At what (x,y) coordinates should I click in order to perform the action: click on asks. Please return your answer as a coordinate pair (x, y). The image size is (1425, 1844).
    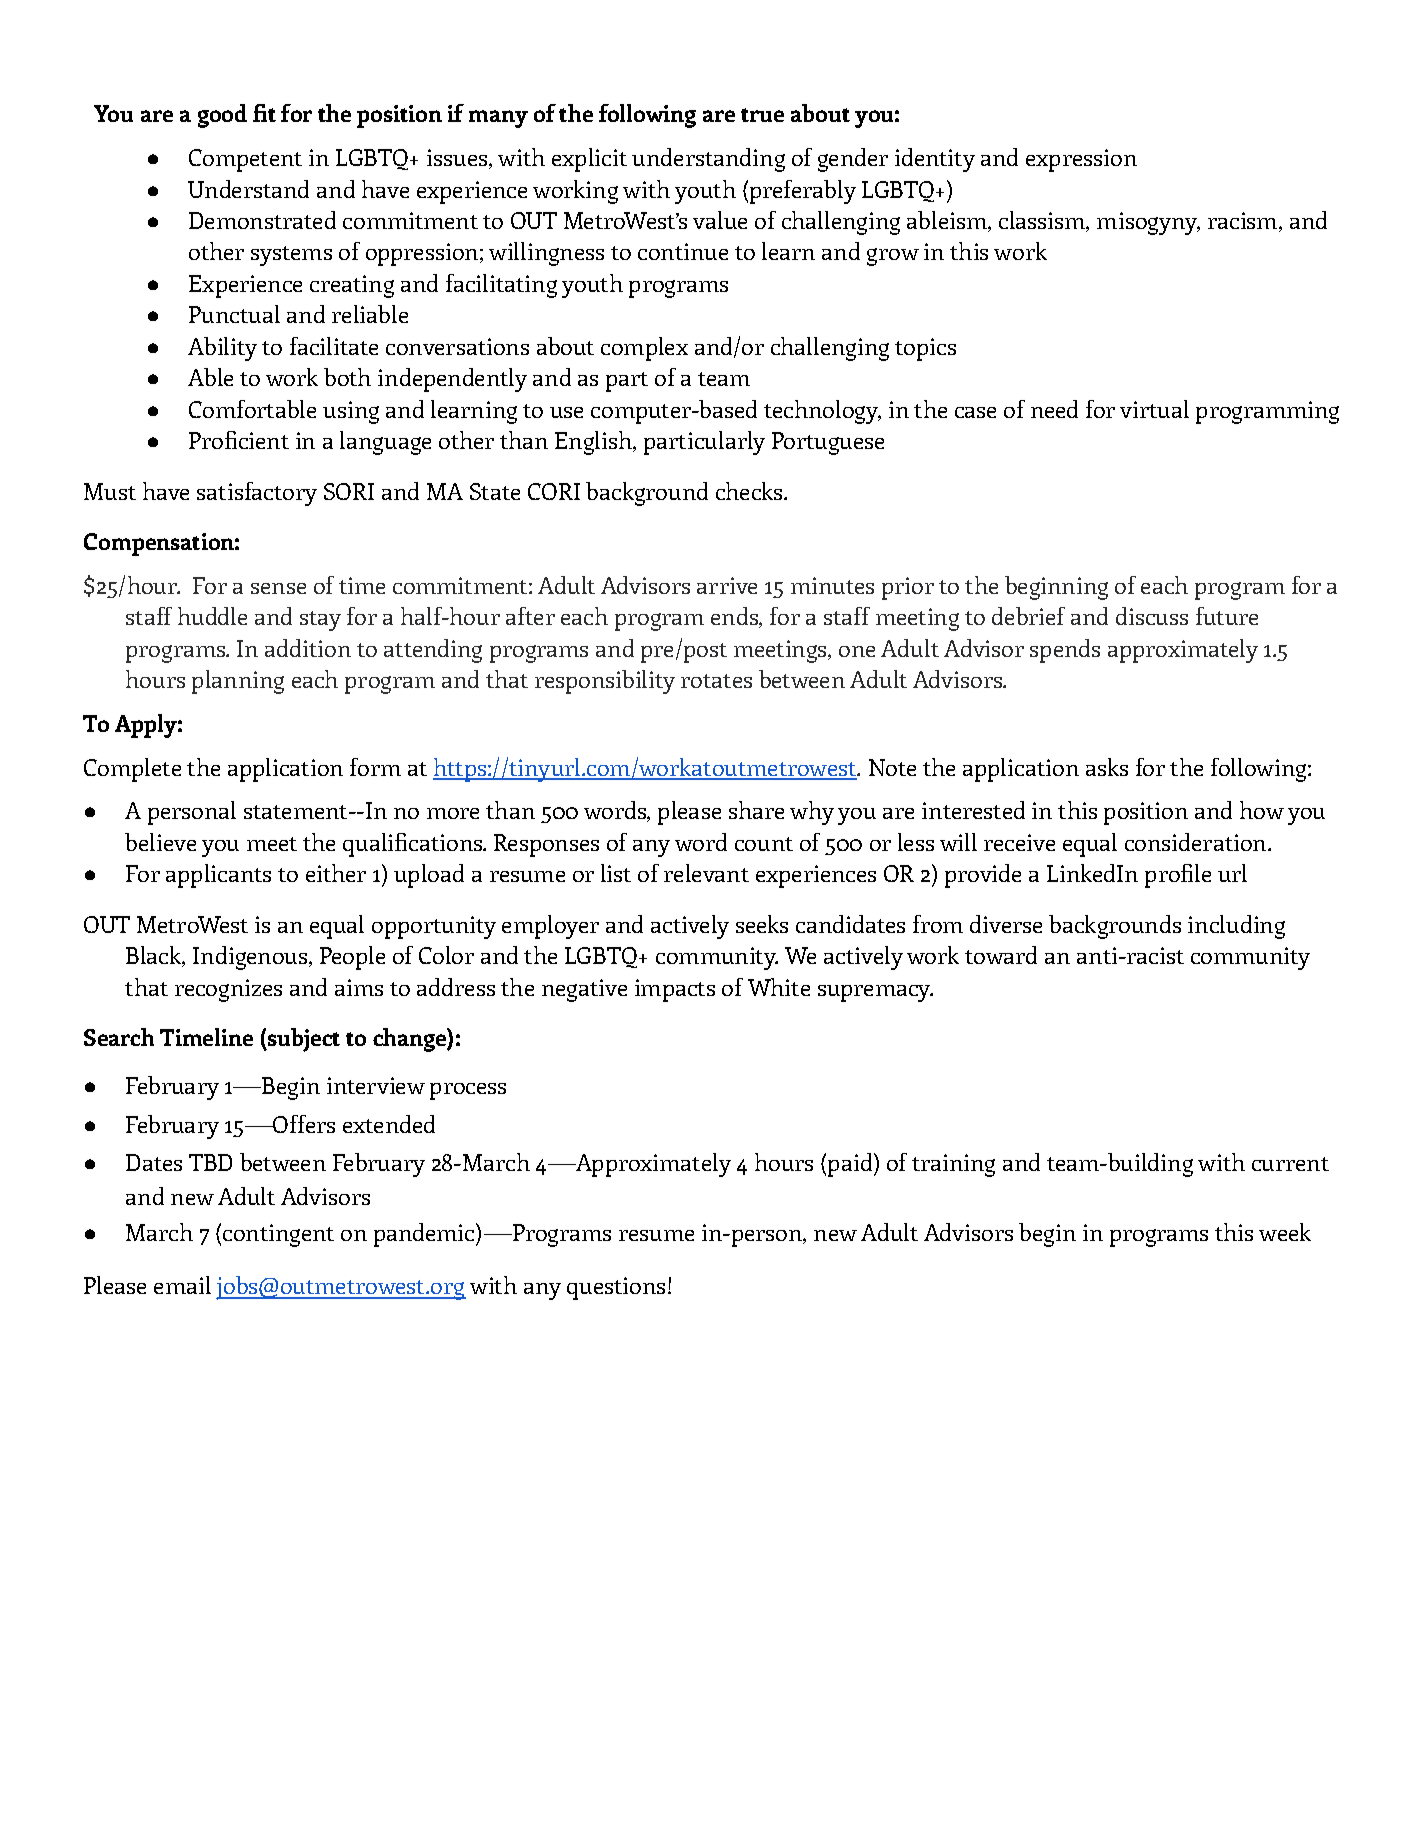
    Looking at the image, I should click on (1107, 767).
